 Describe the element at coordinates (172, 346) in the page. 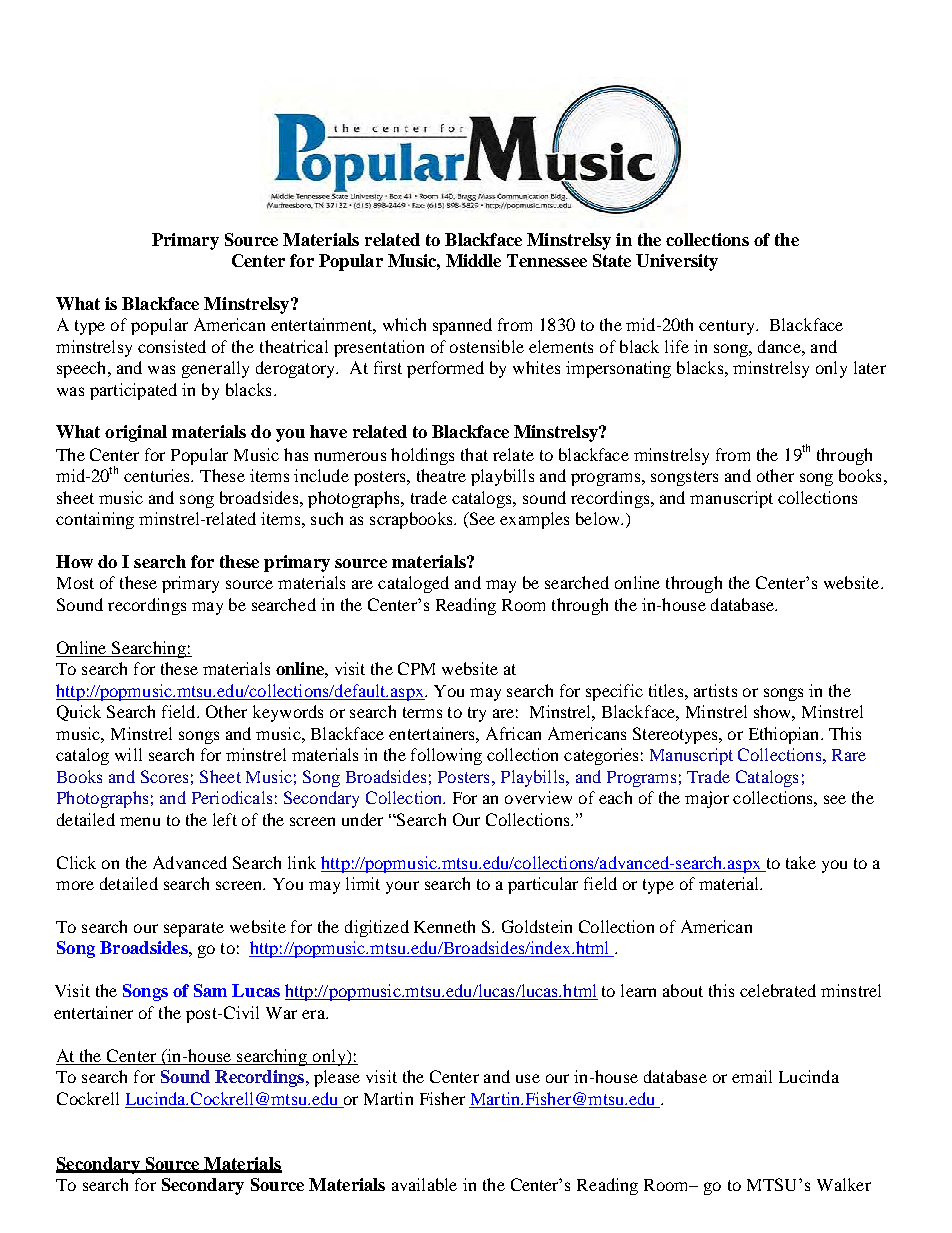

I see `consisted` at that location.
